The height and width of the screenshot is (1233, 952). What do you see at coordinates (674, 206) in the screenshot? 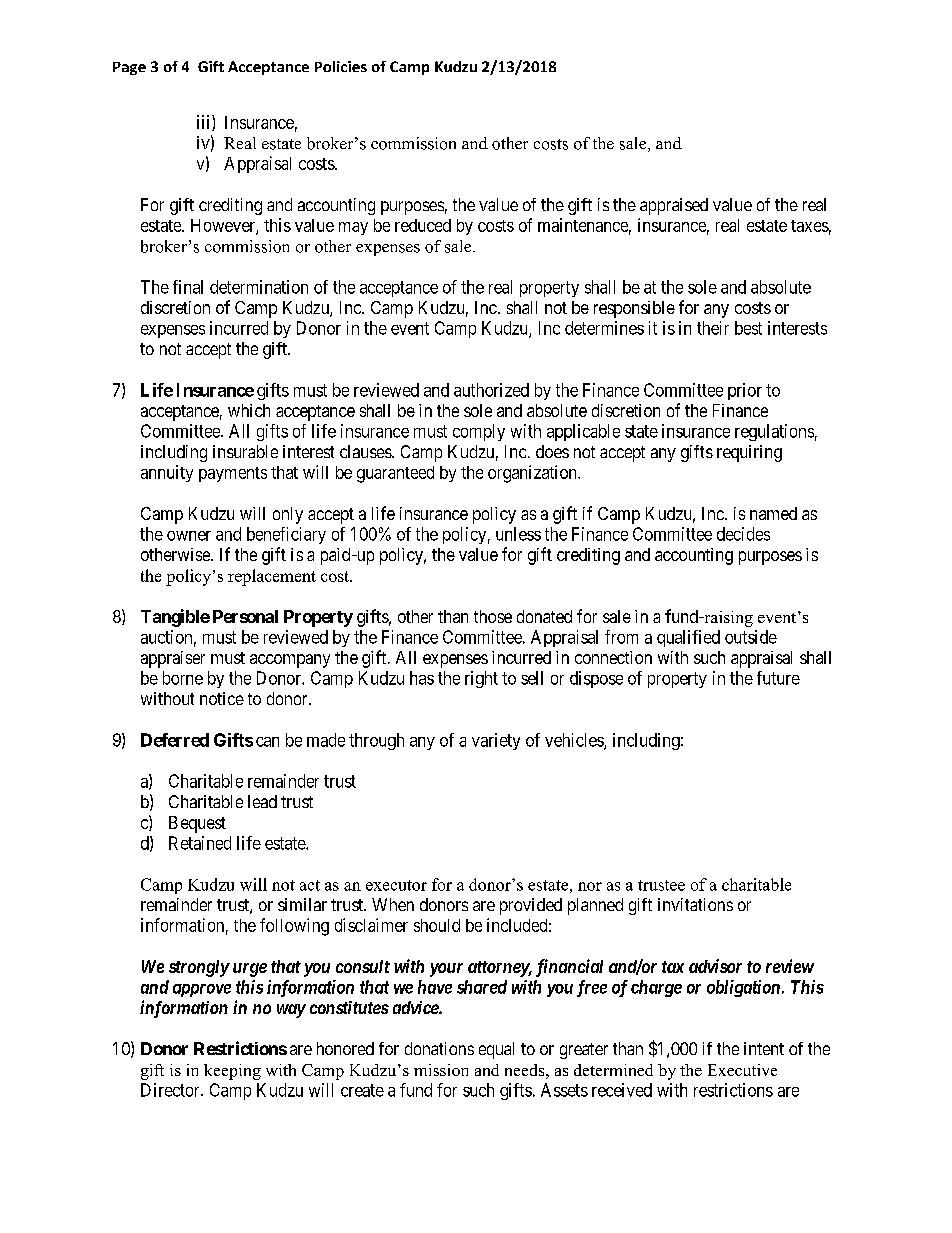
I see `appraised` at bounding box center [674, 206].
